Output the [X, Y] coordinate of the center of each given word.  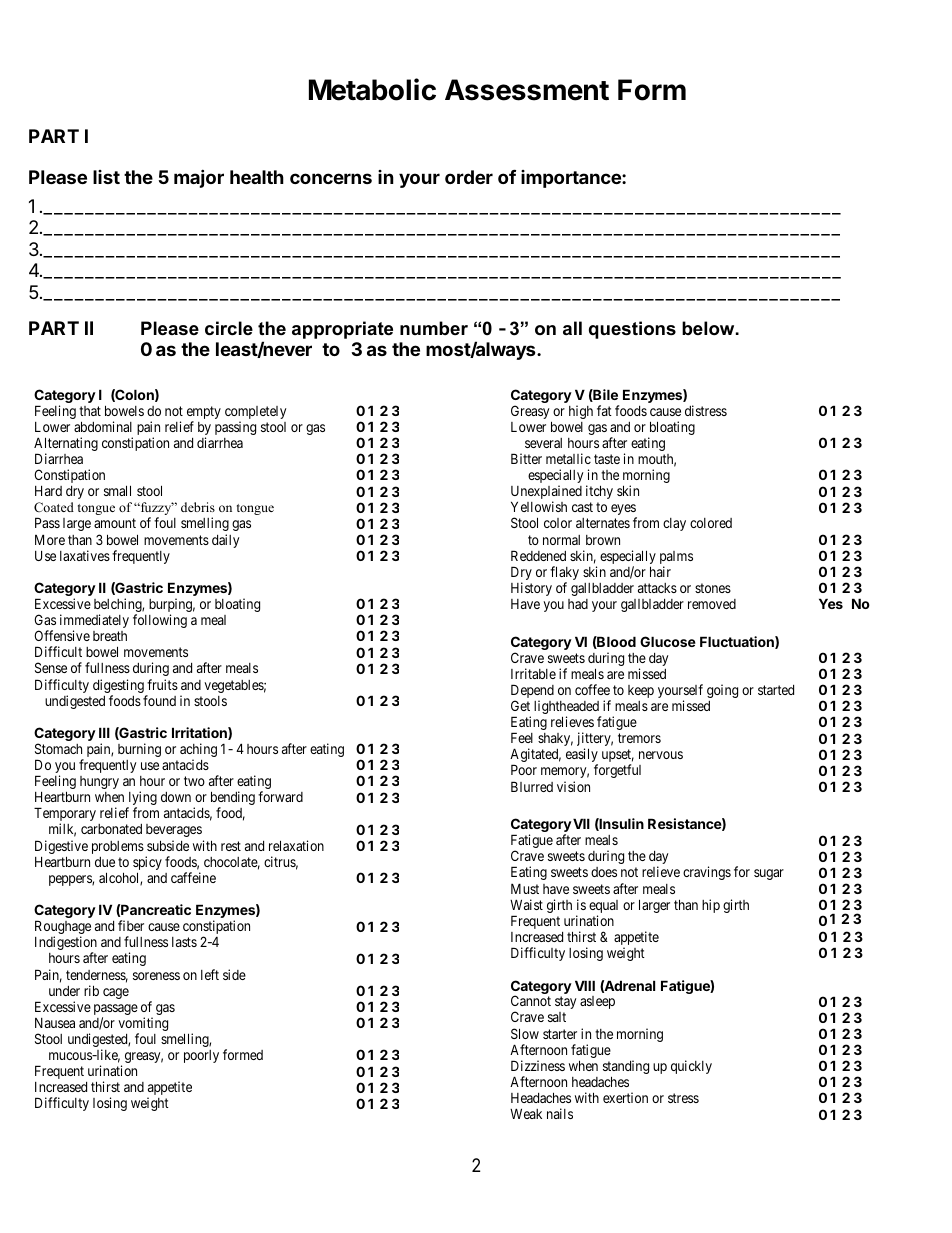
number [434, 328]
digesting [119, 687]
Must [525, 888]
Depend [532, 692]
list [106, 177]
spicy [147, 864]
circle [229, 328]
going [722, 691]
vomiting [143, 1025]
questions [632, 330]
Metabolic [372, 89]
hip [711, 906]
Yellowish [539, 506]
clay [674, 524]
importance [572, 179]
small [117, 490]
